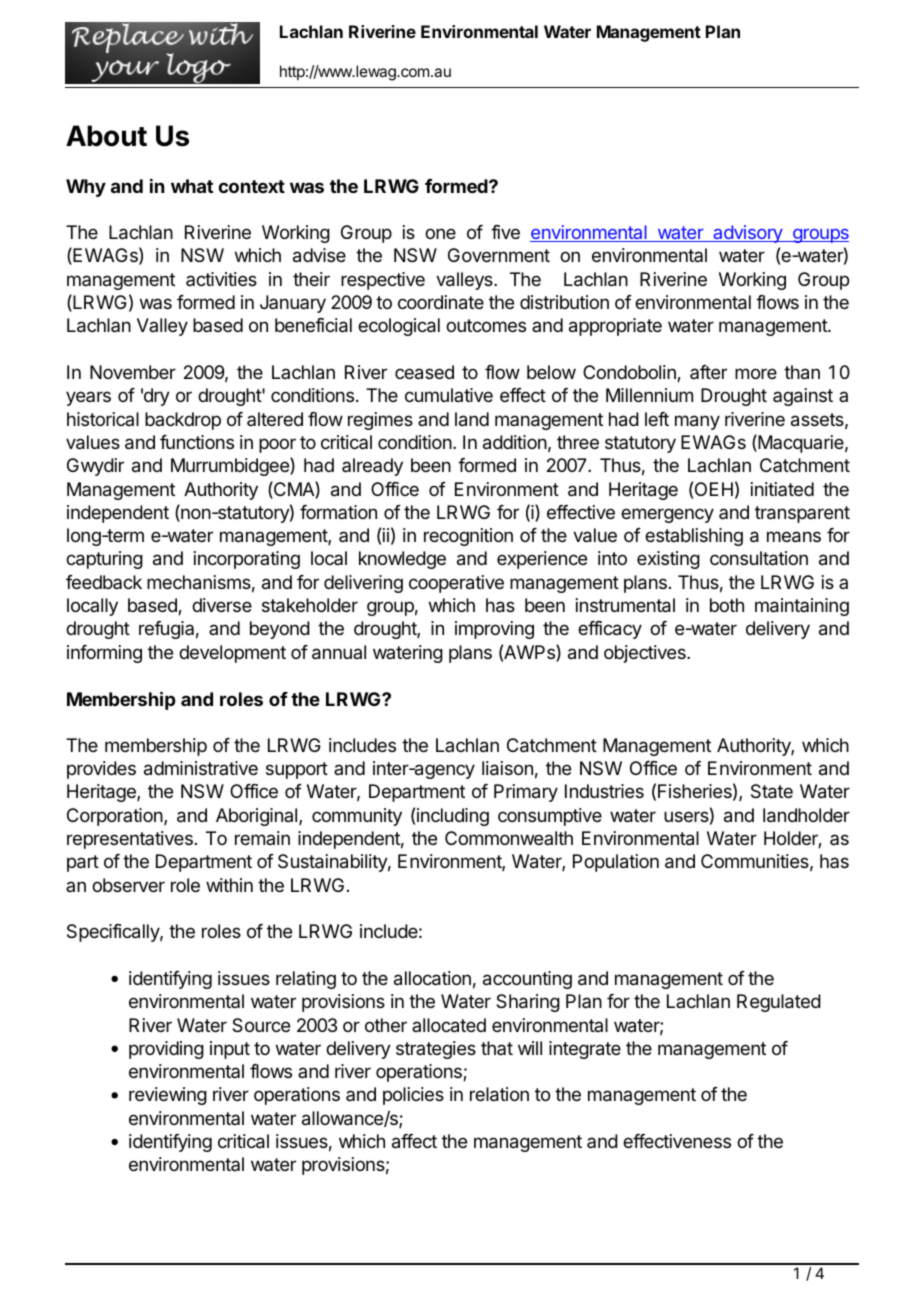  I want to click on observer, so click(128, 885).
